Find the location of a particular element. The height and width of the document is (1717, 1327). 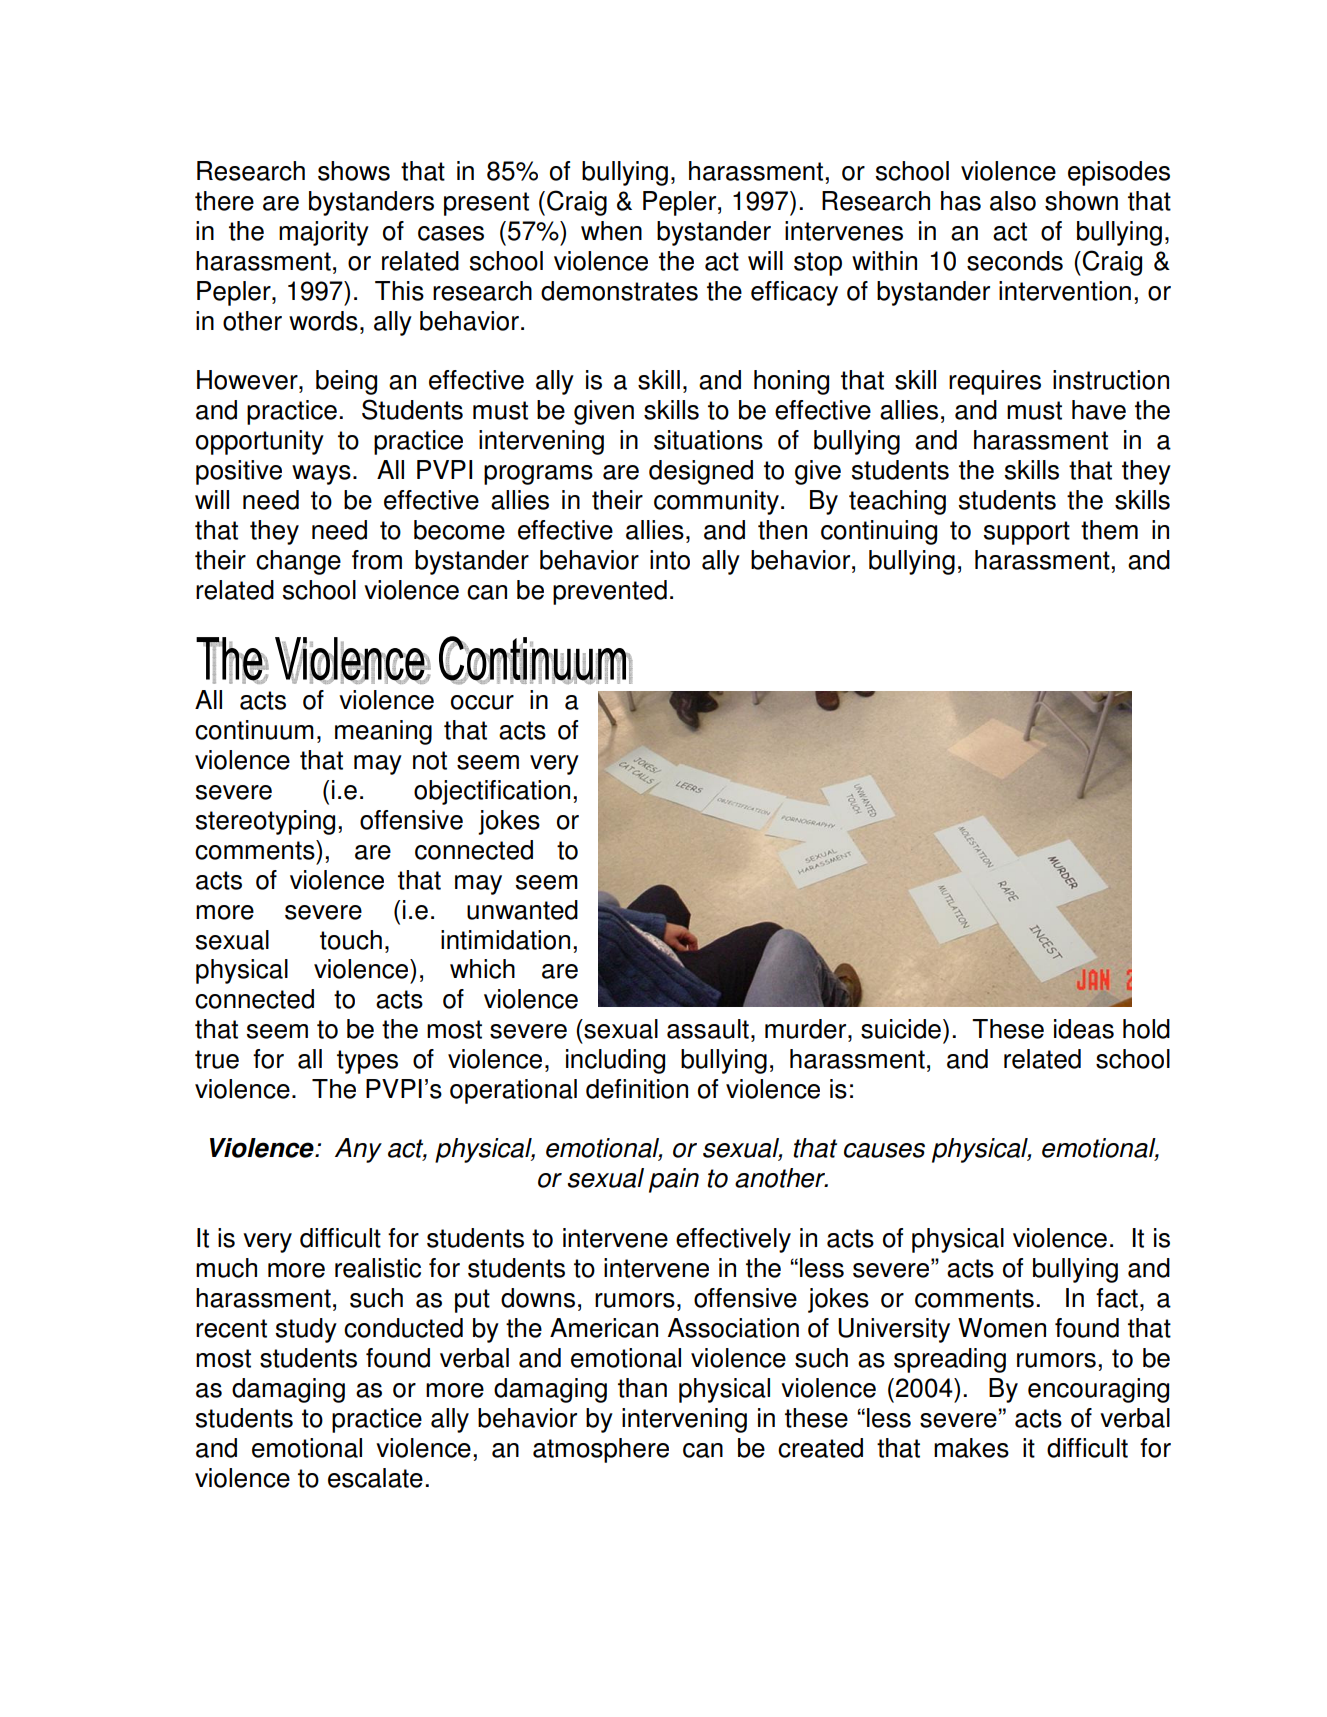

ideas is located at coordinates (1084, 1029).
